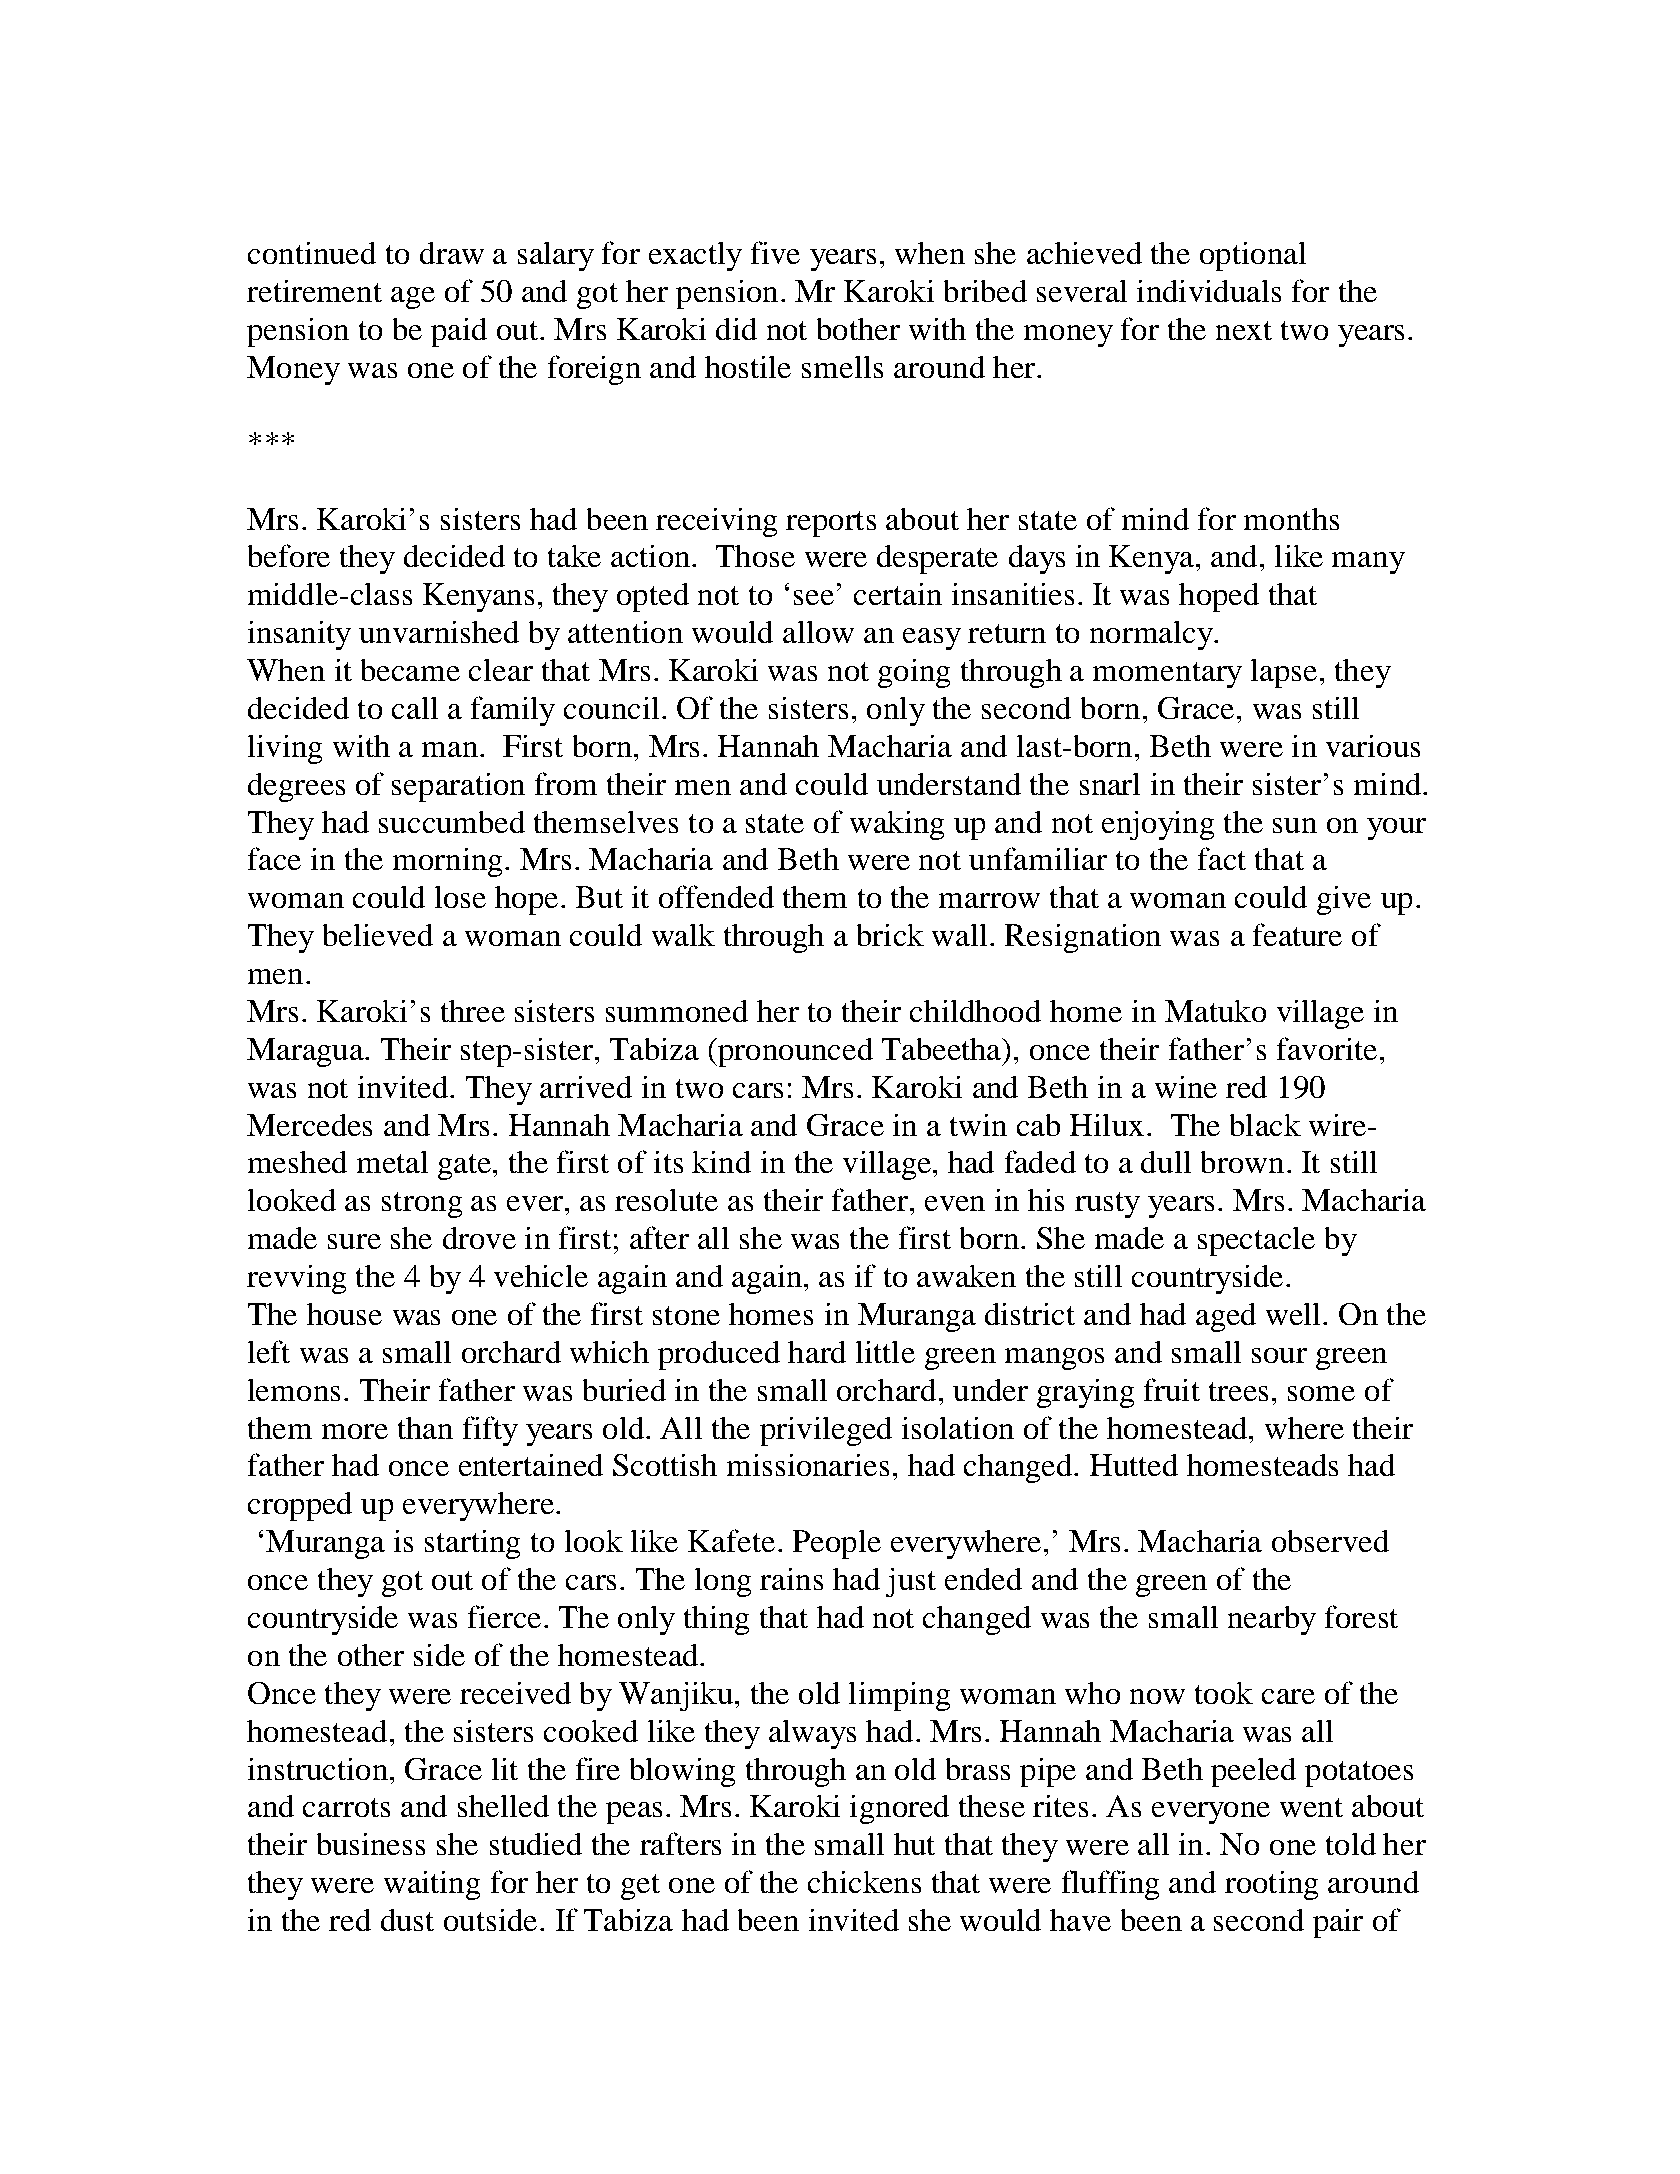 The image size is (1680, 2174). Describe the element at coordinates (1330, 1541) in the document. I see `observed` at that location.
